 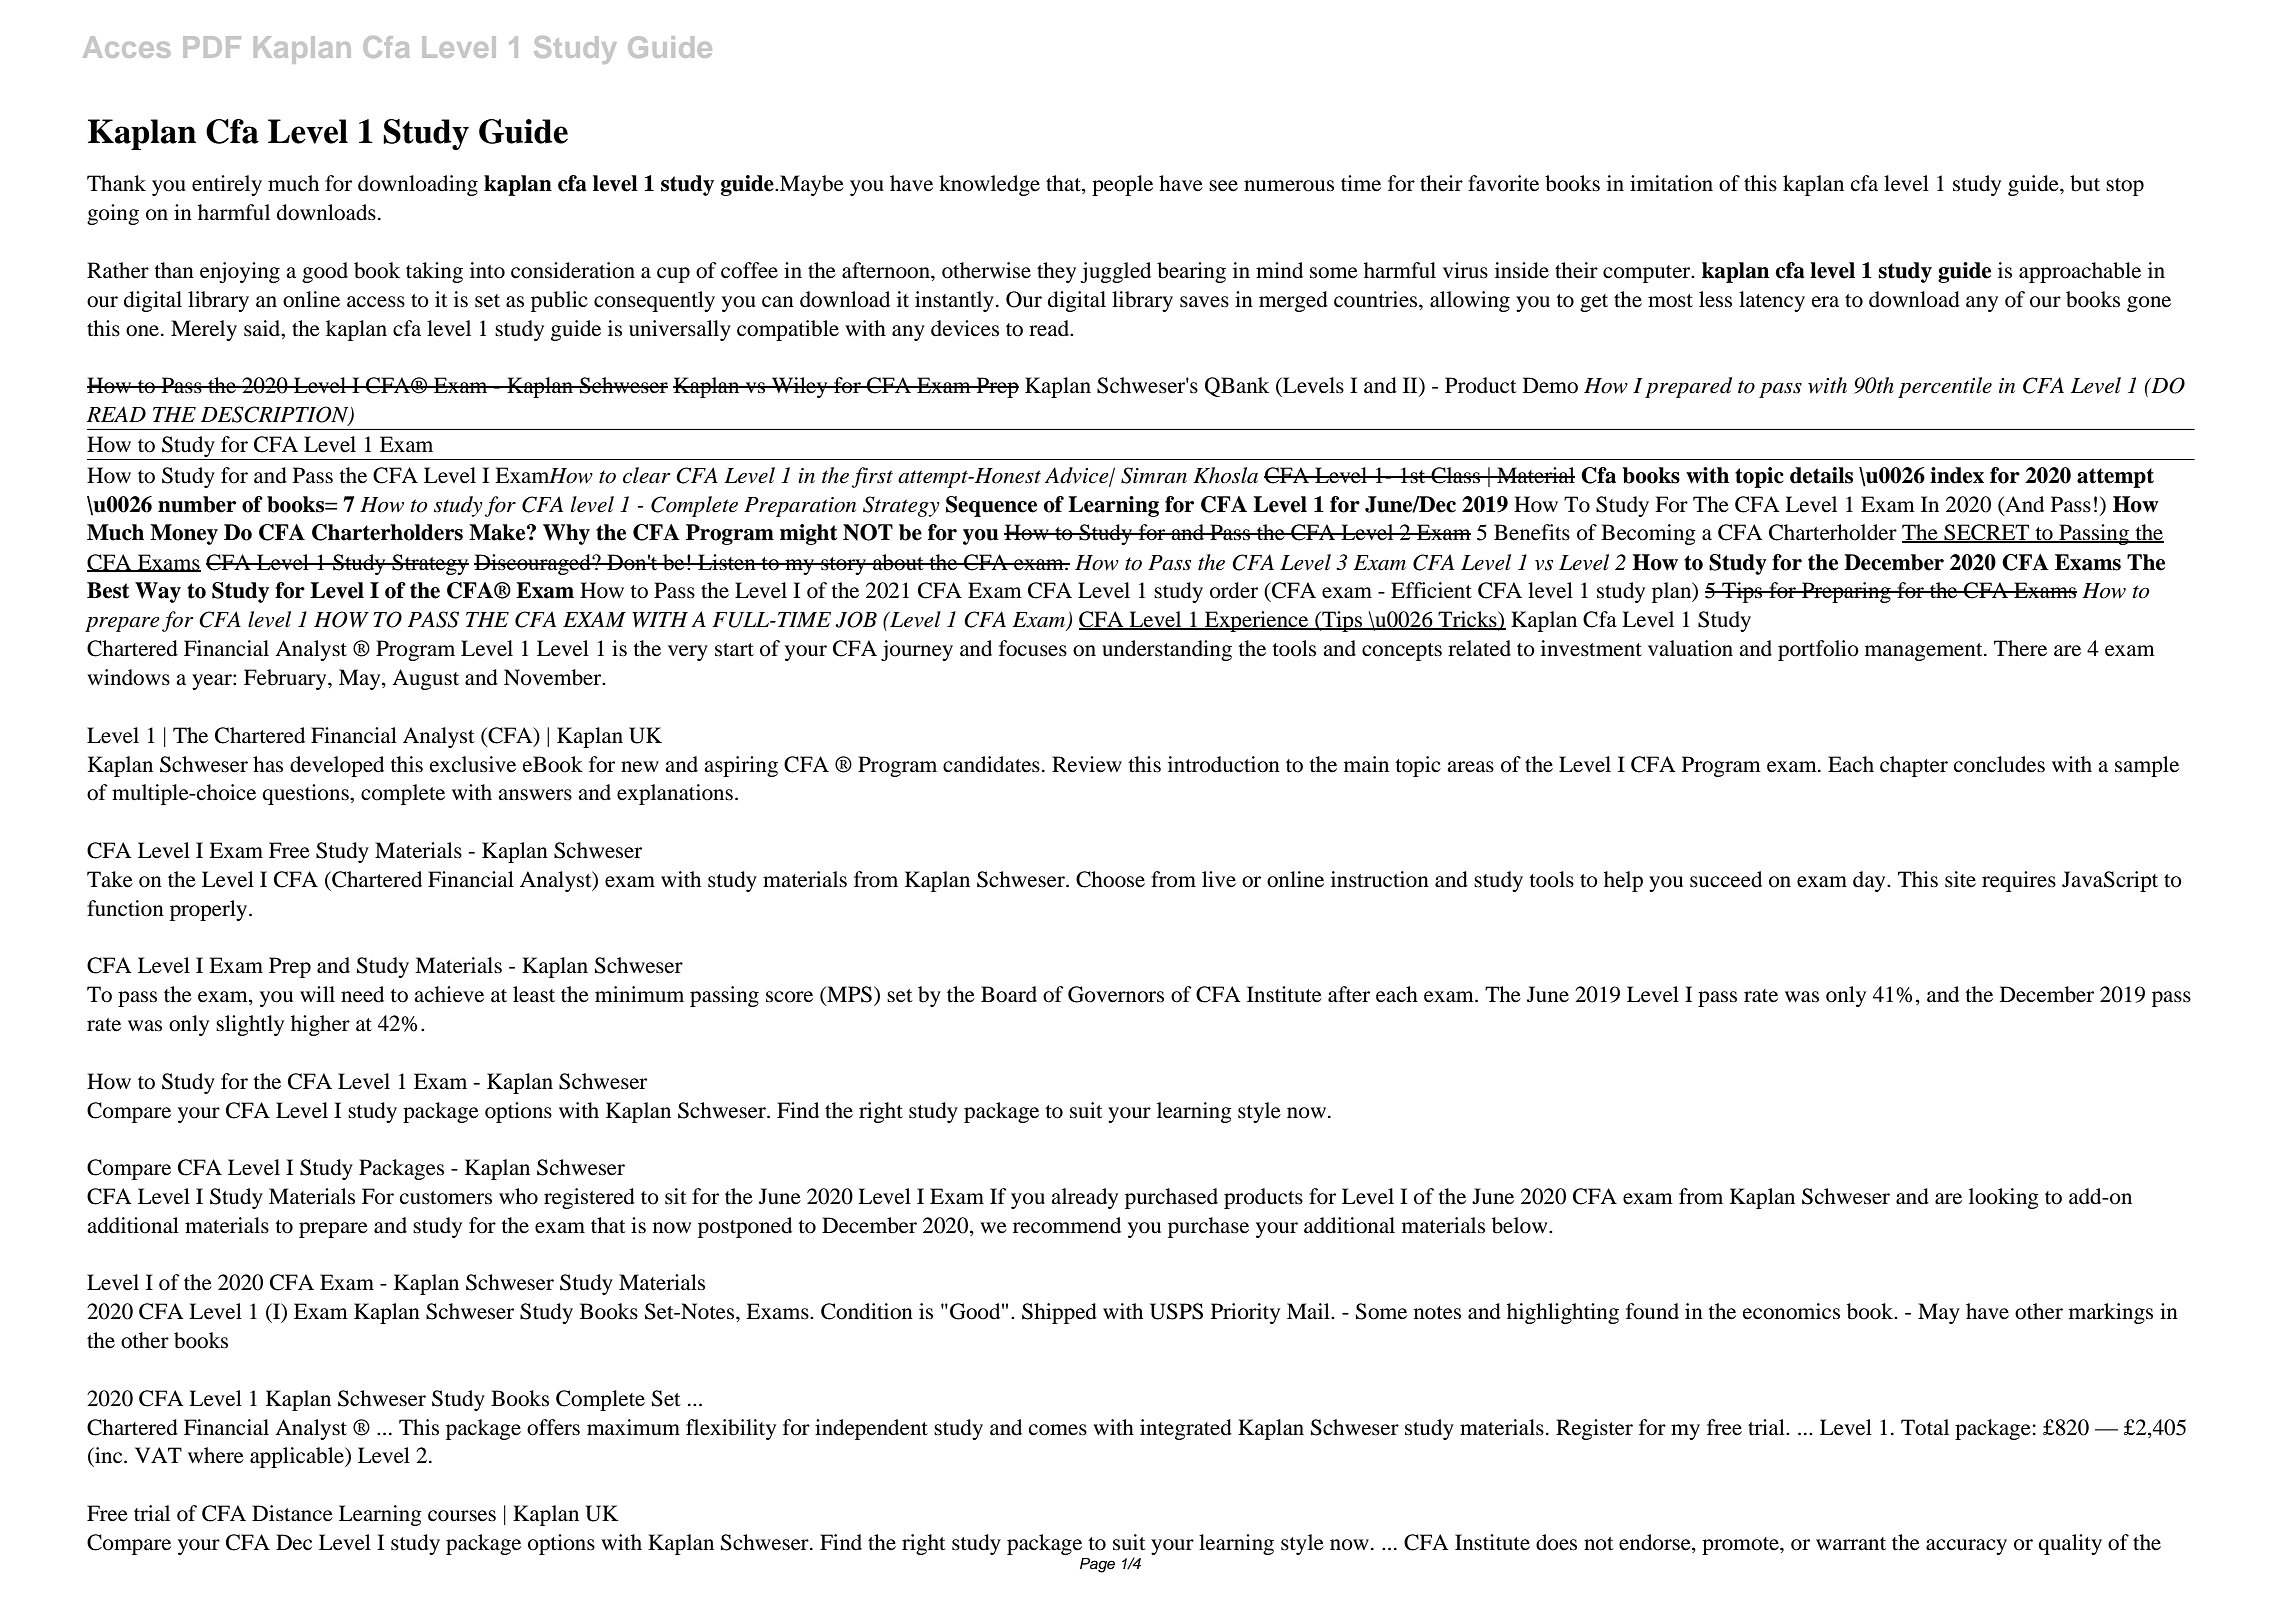 What do you see at coordinates (292, 1513) in the page?
I see `Distance` at bounding box center [292, 1513].
